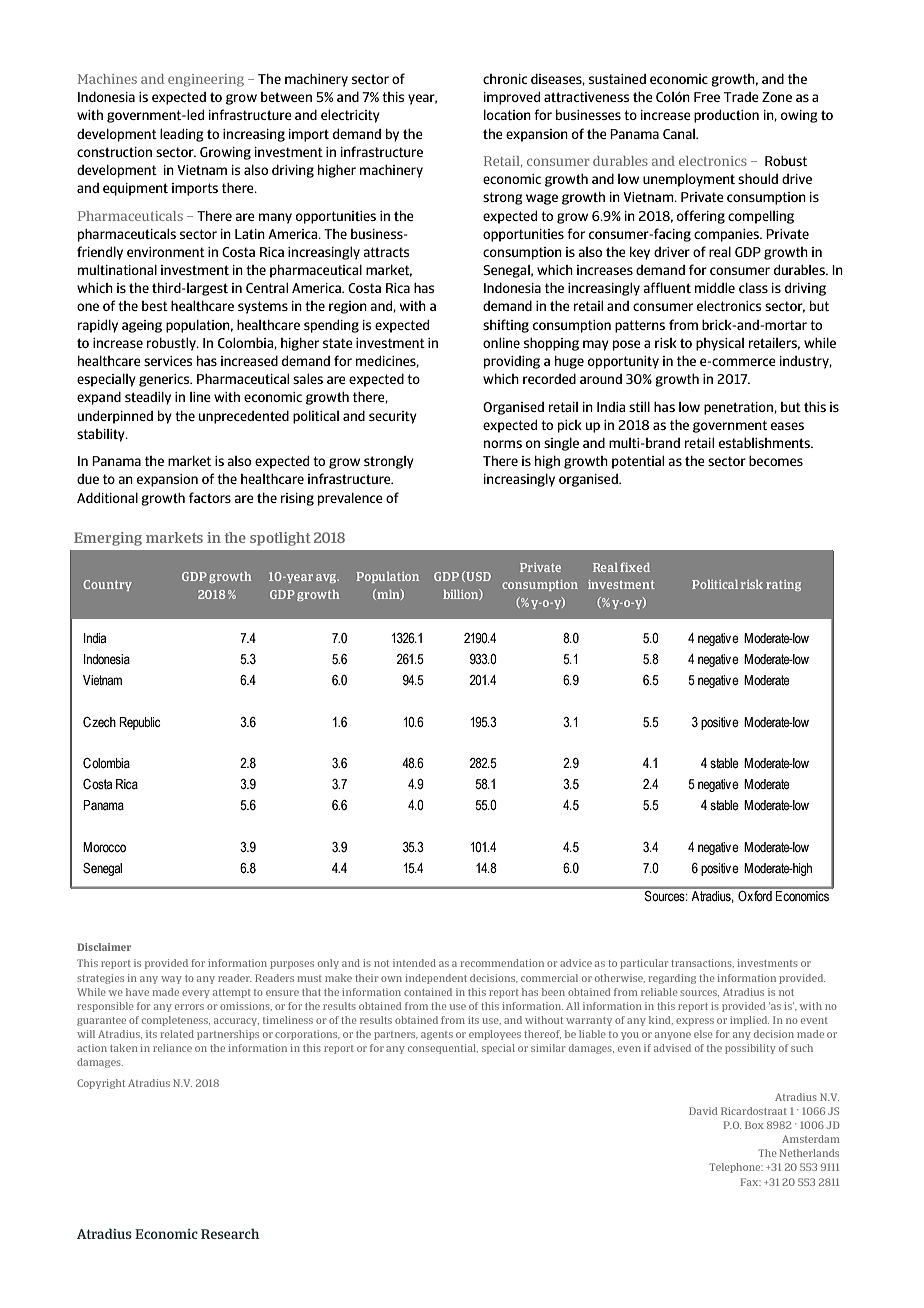 Image resolution: width=924 pixels, height=1308 pixels. What do you see at coordinates (736, 1168) in the screenshot?
I see `Telephone` at bounding box center [736, 1168].
